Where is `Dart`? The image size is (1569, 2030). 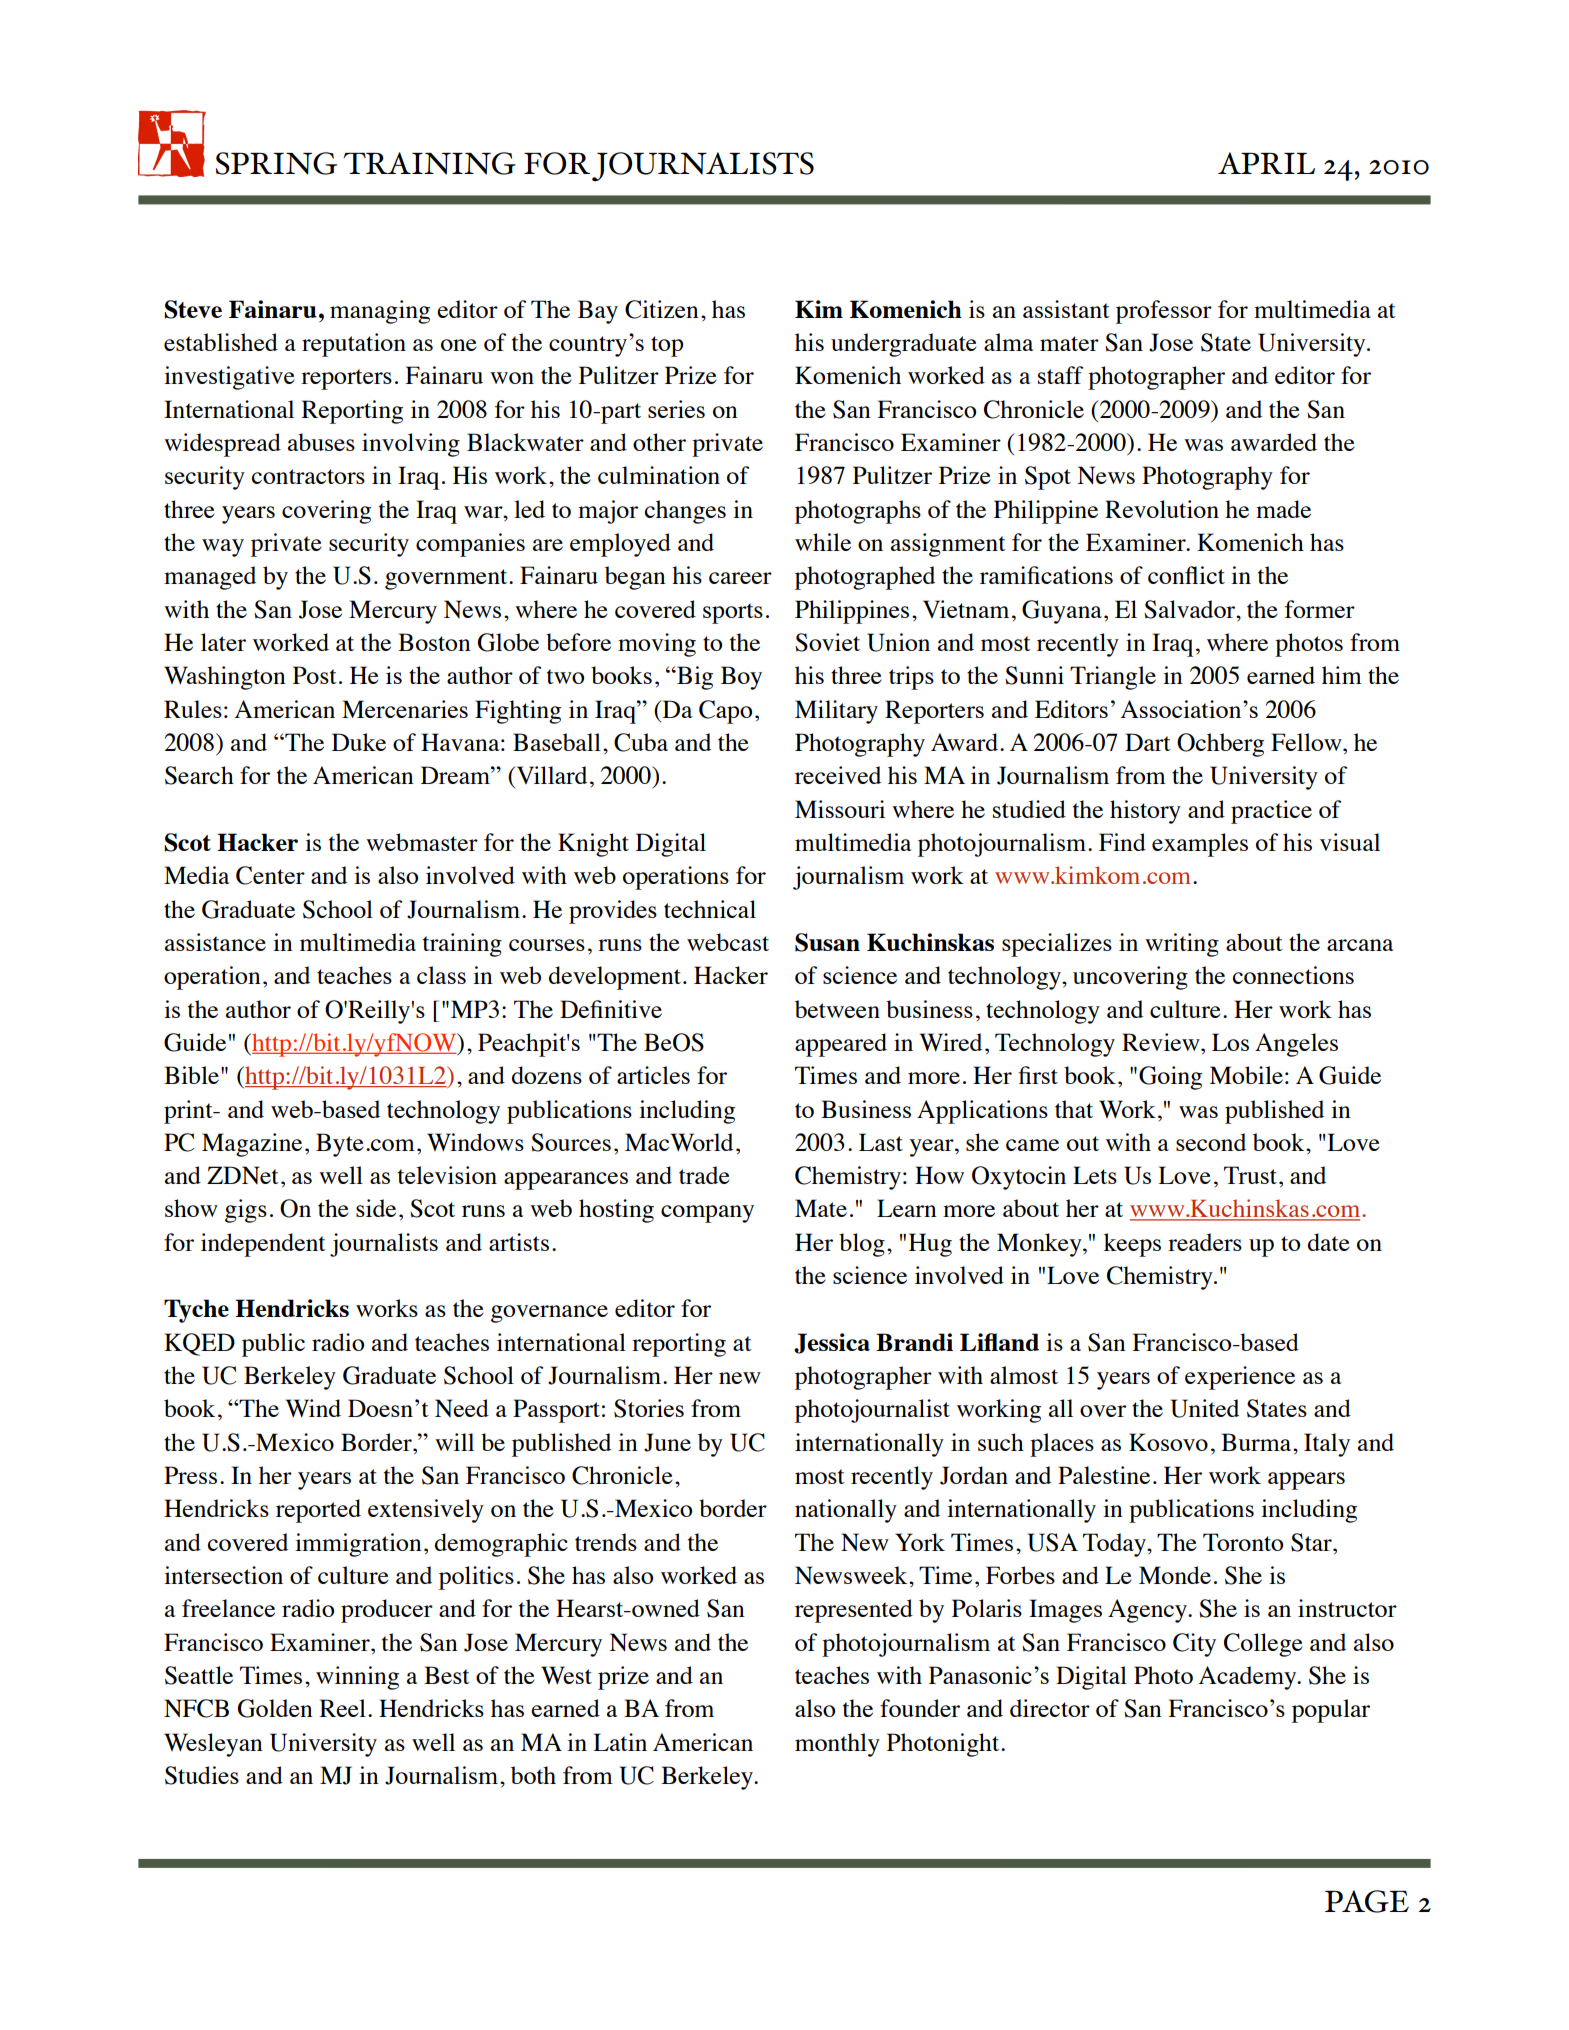 Dart is located at coordinates (1148, 742).
